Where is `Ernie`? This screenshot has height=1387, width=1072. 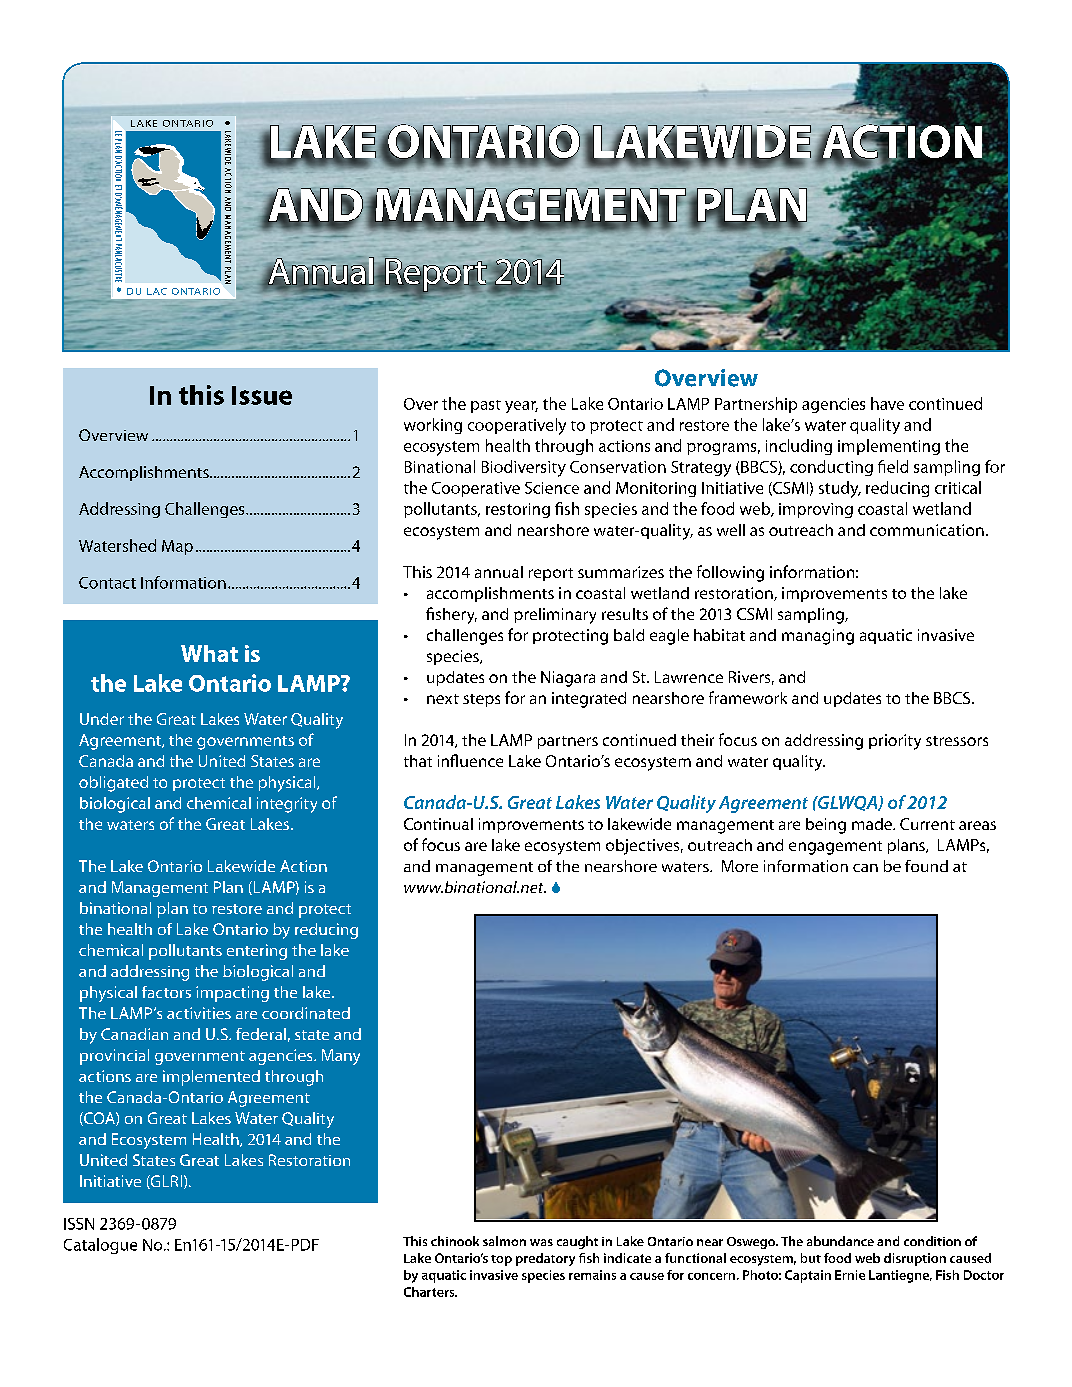 Ernie is located at coordinates (850, 1275).
